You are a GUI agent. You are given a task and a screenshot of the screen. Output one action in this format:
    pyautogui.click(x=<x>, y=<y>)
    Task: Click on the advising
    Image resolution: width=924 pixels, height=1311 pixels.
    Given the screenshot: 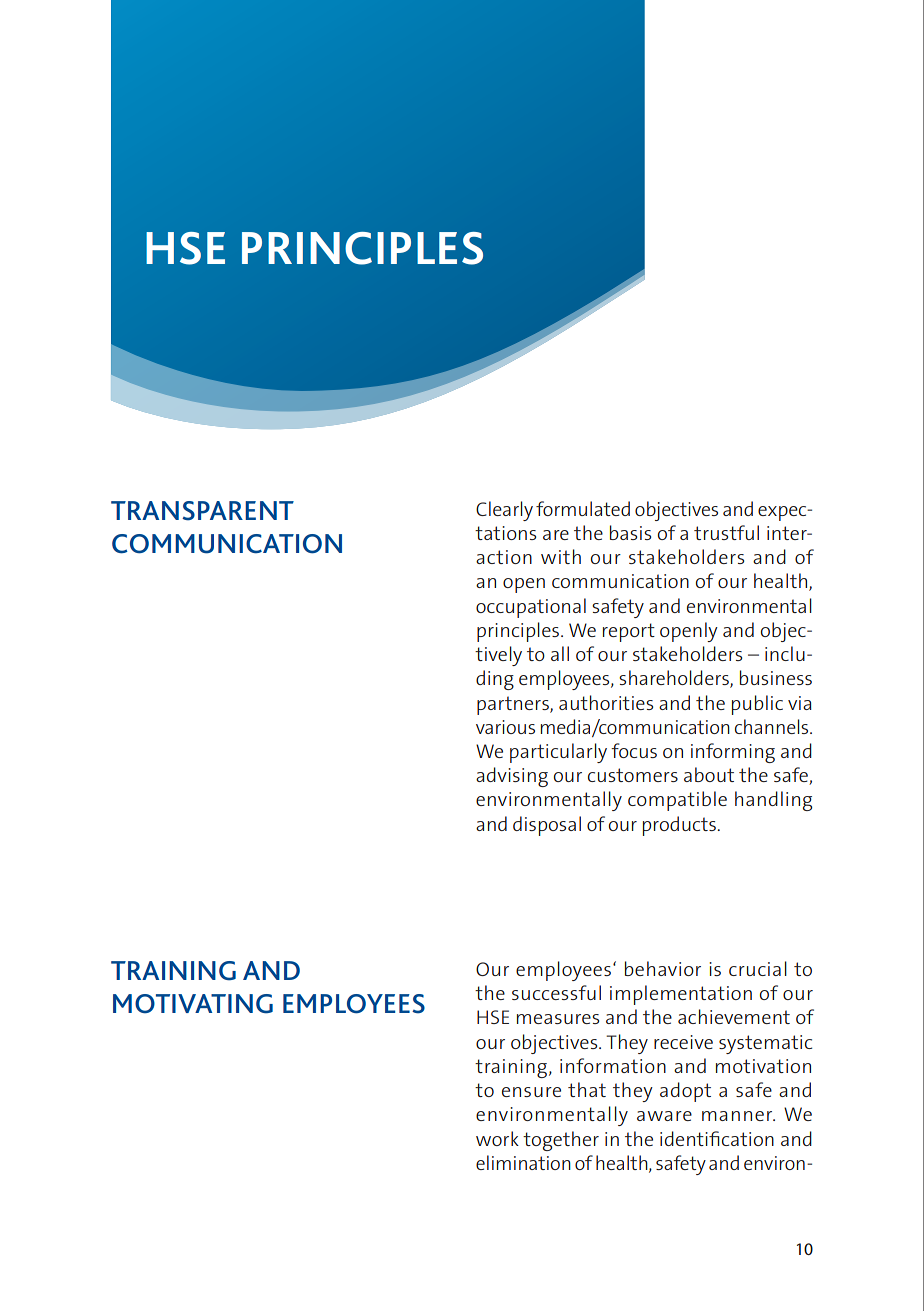 What is the action you would take?
    pyautogui.click(x=512, y=777)
